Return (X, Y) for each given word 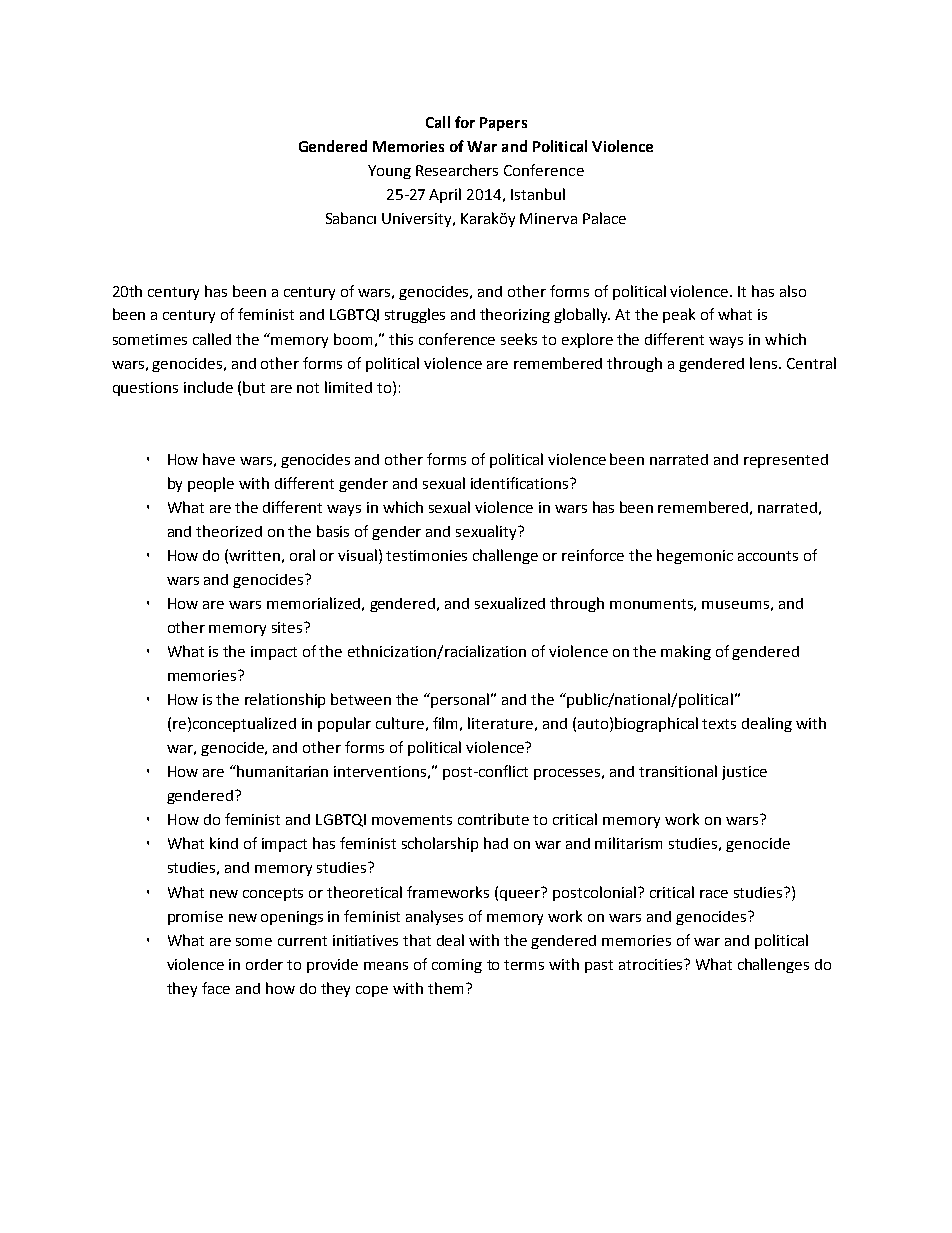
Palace (604, 218)
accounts (768, 556)
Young (389, 172)
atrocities (652, 964)
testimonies (426, 555)
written (254, 555)
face (216, 988)
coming (457, 966)
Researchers (457, 170)
